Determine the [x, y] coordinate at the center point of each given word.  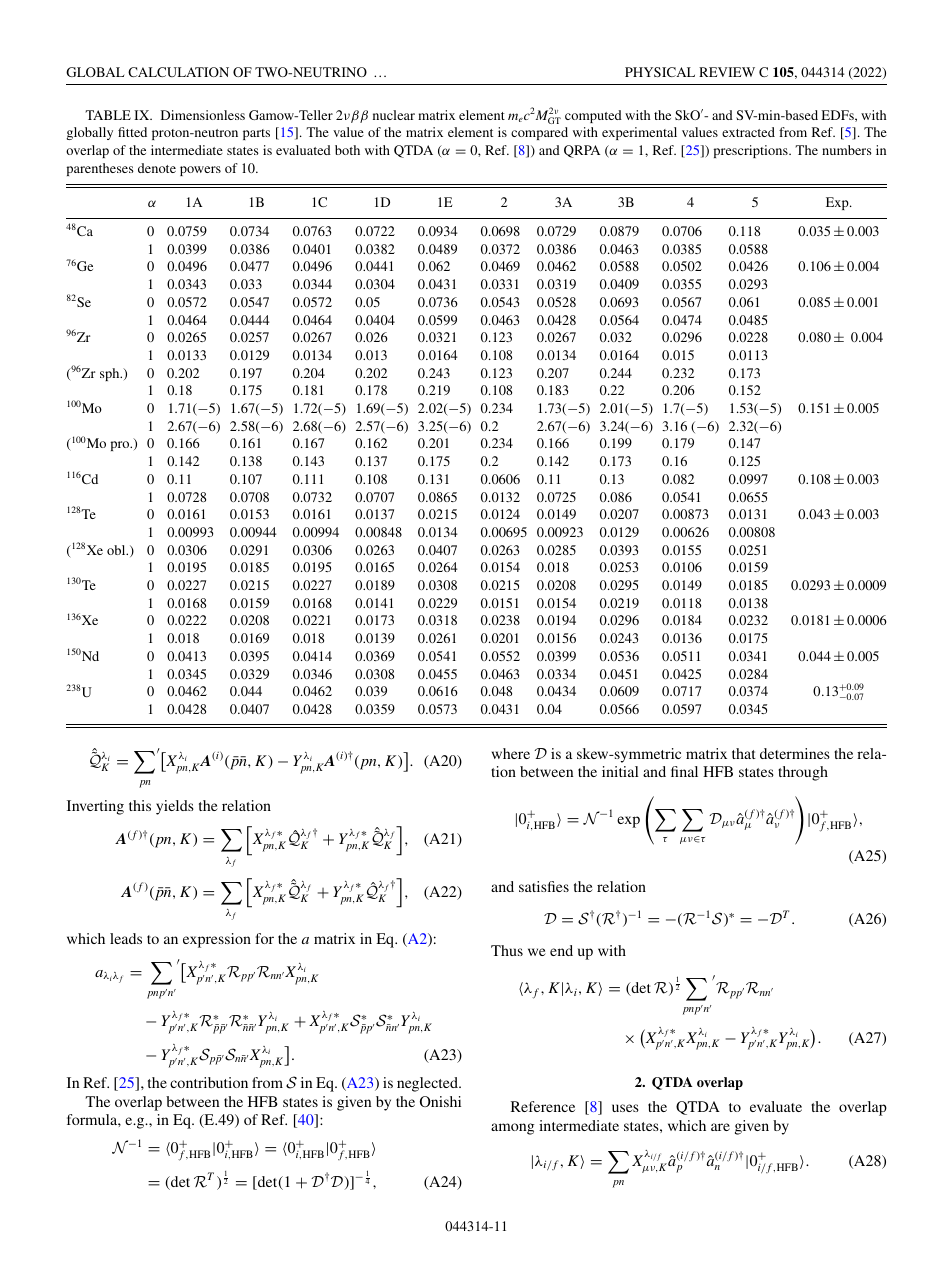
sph [111, 374]
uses [625, 1108]
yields [175, 807]
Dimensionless [203, 115]
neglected [428, 1084]
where [511, 753]
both [347, 150]
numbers [847, 150]
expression [217, 940]
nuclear [394, 115]
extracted [748, 132]
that [744, 753]
